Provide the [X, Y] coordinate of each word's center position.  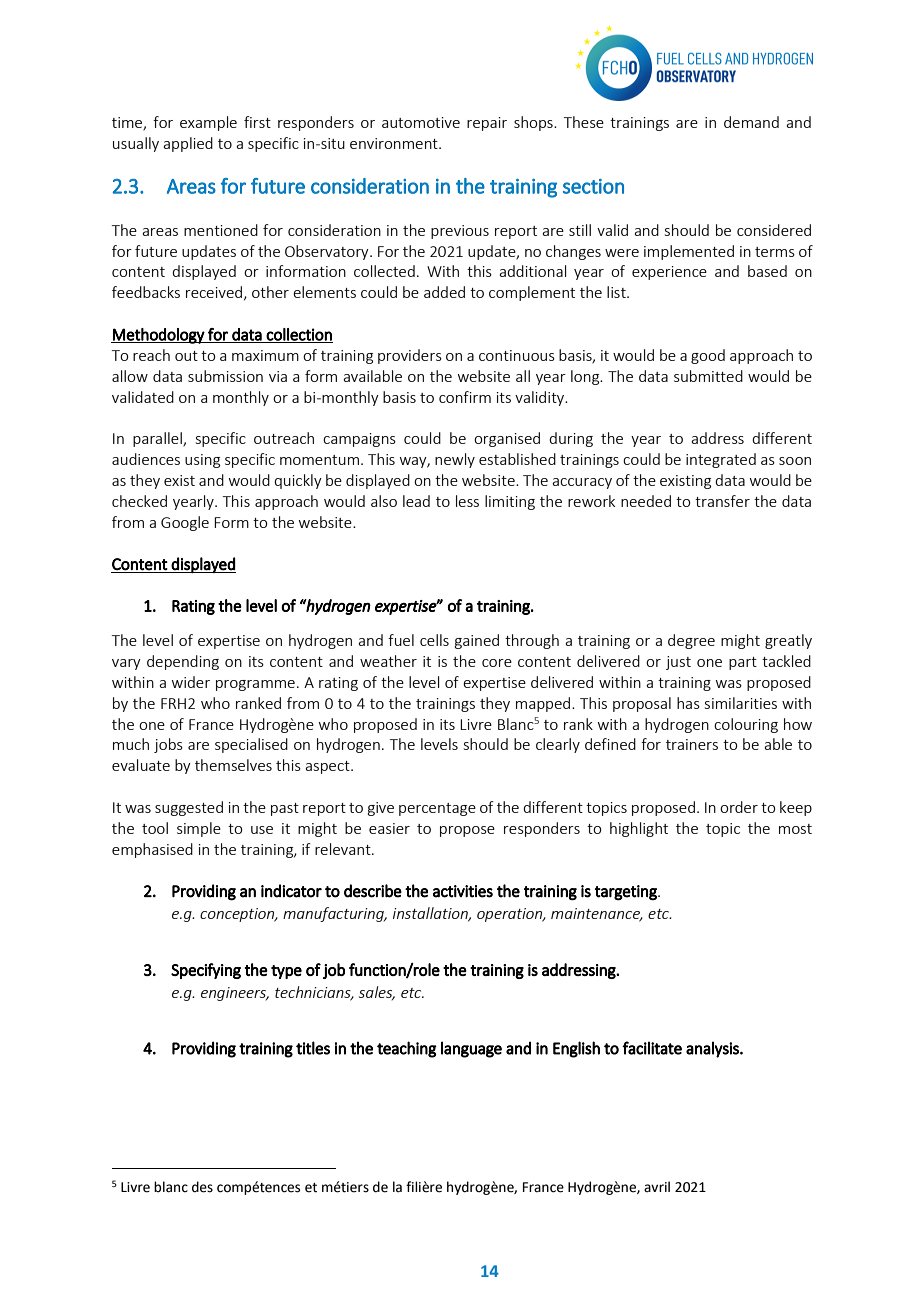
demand [751, 122]
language [471, 1049]
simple [199, 829]
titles [313, 1048]
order [739, 807]
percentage [437, 809]
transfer [722, 501]
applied [188, 144]
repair [487, 124]
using [202, 461]
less [467, 501]
